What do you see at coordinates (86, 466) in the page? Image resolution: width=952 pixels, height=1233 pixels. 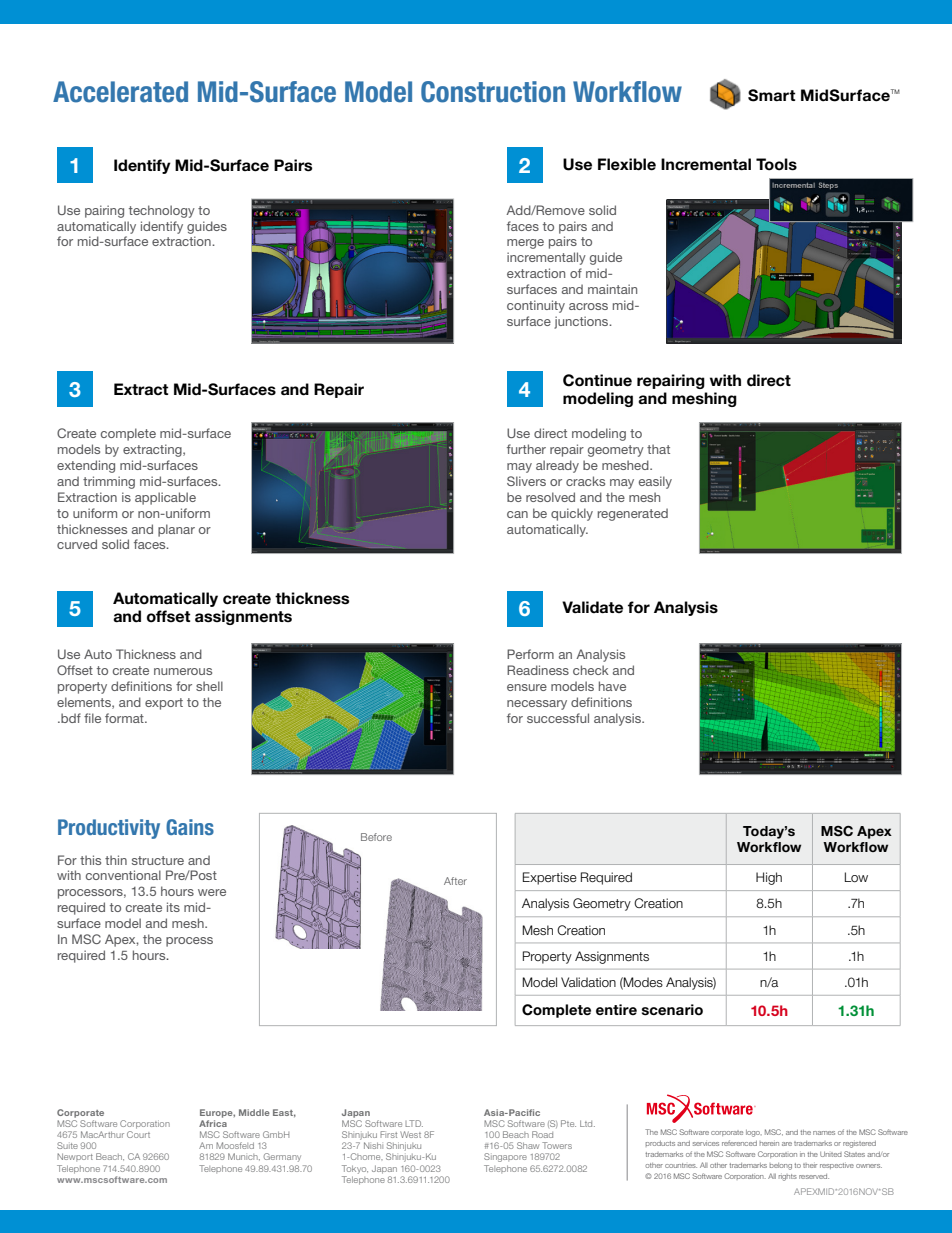 I see `extending` at bounding box center [86, 466].
